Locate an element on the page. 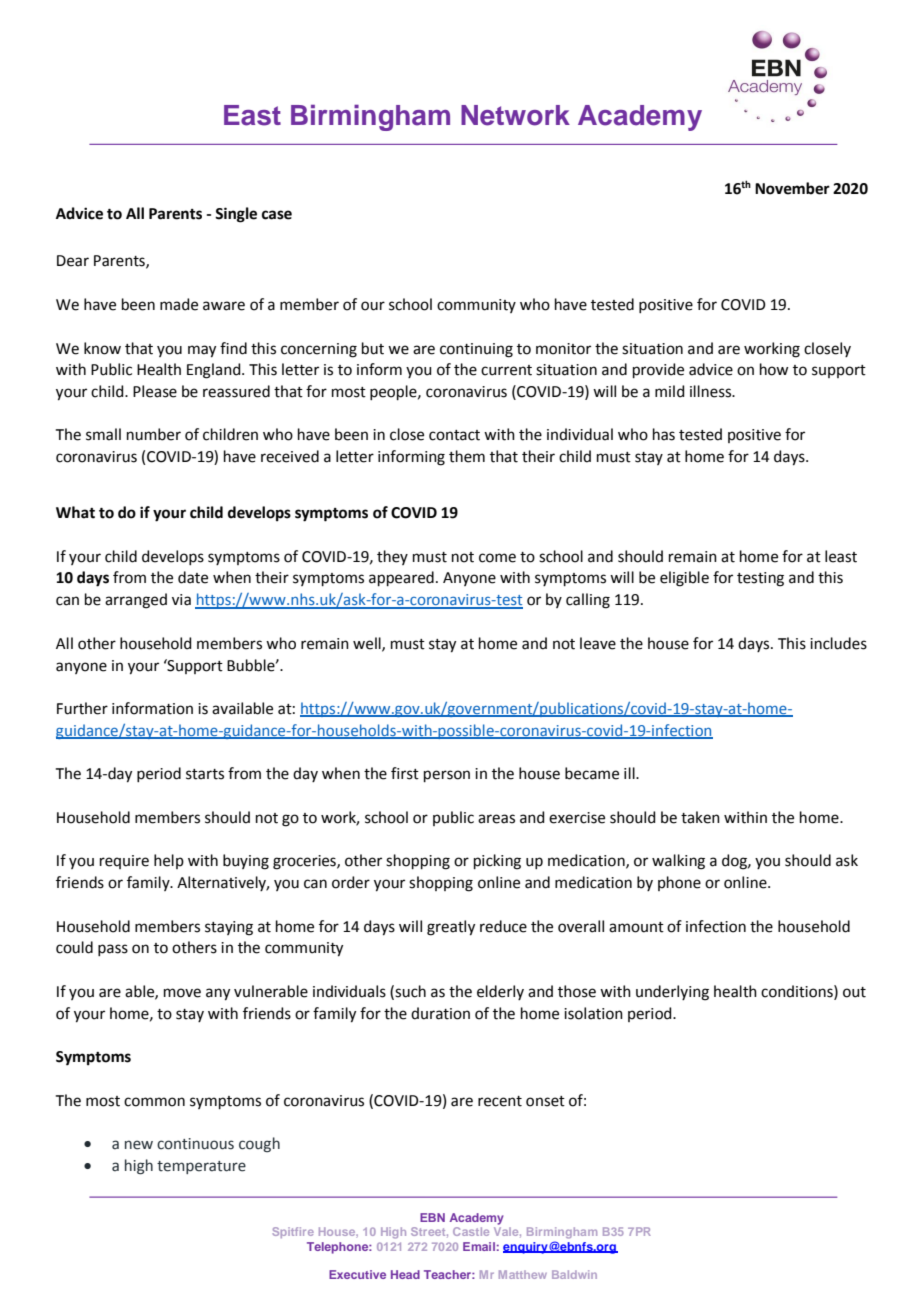 This document has height=1308, width=924. help is located at coordinates (169, 861).
